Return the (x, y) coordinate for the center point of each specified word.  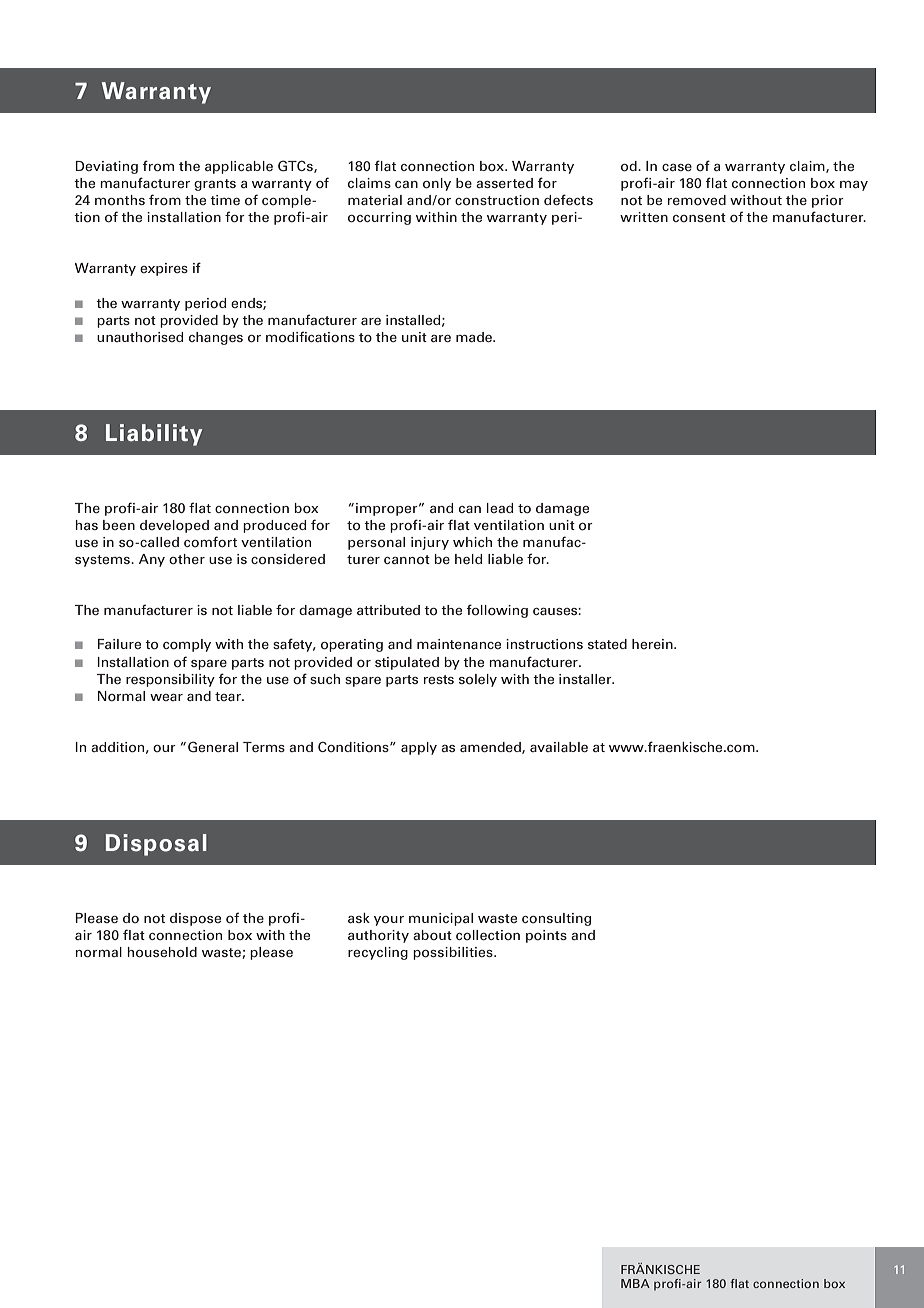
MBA (635, 1283)
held (469, 559)
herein (653, 644)
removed (697, 200)
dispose (195, 919)
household (162, 952)
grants (215, 185)
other (187, 559)
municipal (441, 919)
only (437, 184)
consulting (556, 919)
